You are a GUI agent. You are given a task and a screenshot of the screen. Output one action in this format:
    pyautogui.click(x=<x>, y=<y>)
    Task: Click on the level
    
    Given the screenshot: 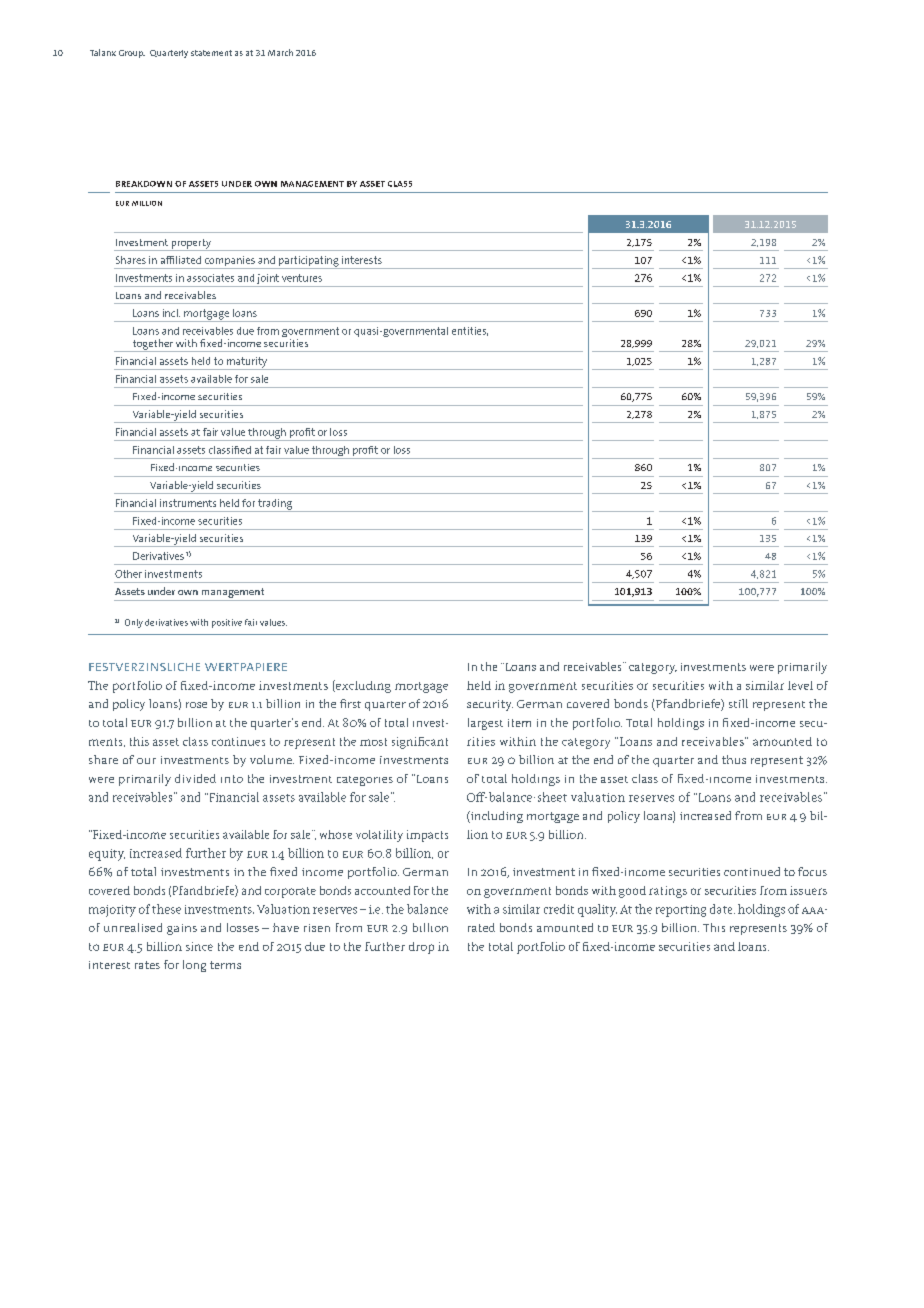 What is the action you would take?
    pyautogui.click(x=800, y=685)
